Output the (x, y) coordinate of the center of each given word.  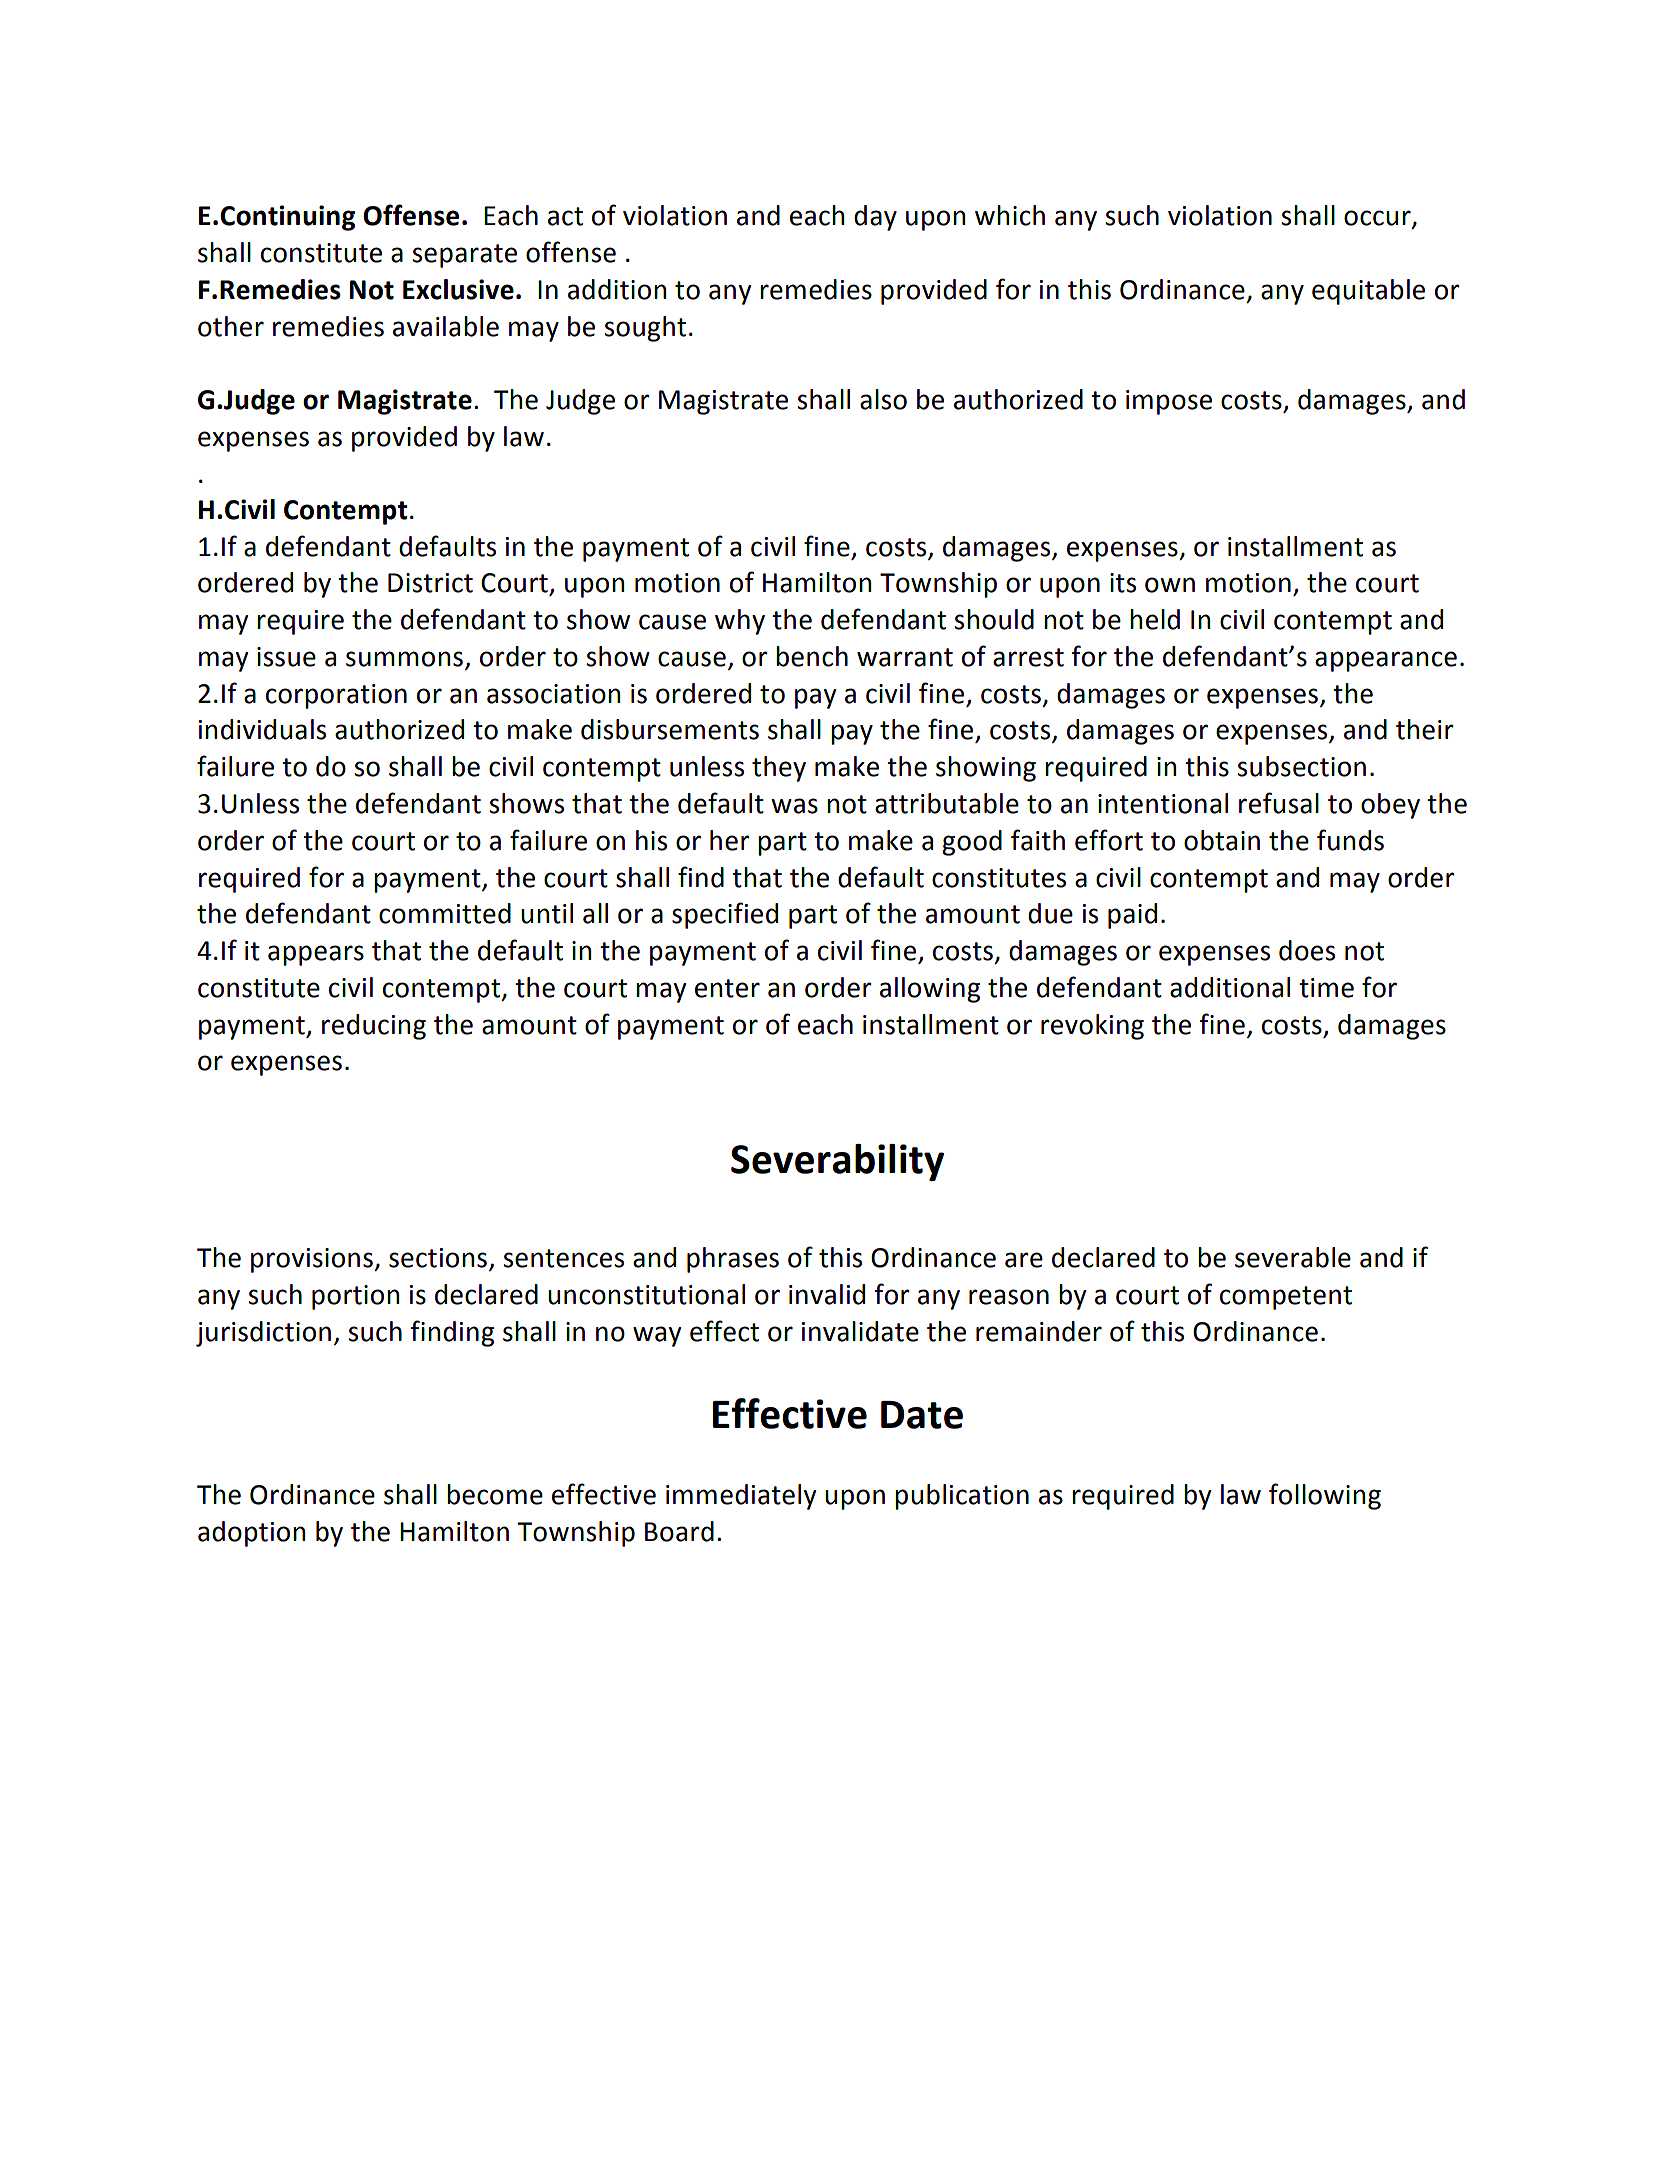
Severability (837, 1162)
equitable (1368, 292)
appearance (1386, 661)
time (1326, 988)
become (495, 1494)
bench (812, 656)
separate (464, 256)
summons (404, 659)
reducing (374, 1027)
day (875, 218)
